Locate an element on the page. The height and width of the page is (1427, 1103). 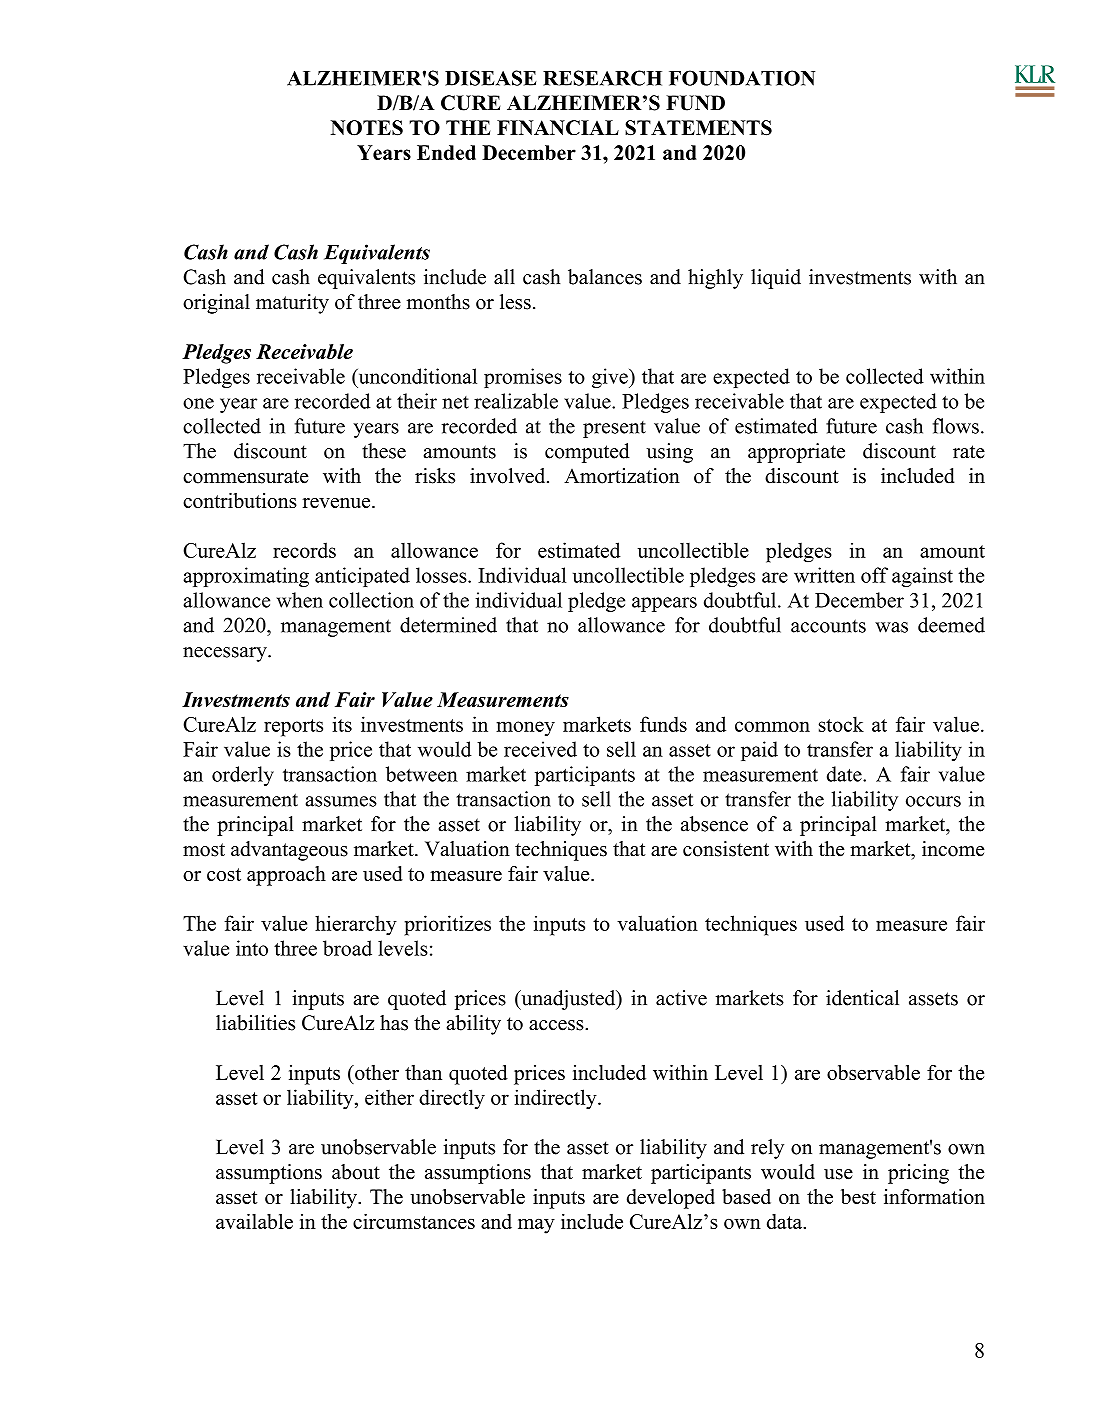
access is located at coordinates (557, 1025).
